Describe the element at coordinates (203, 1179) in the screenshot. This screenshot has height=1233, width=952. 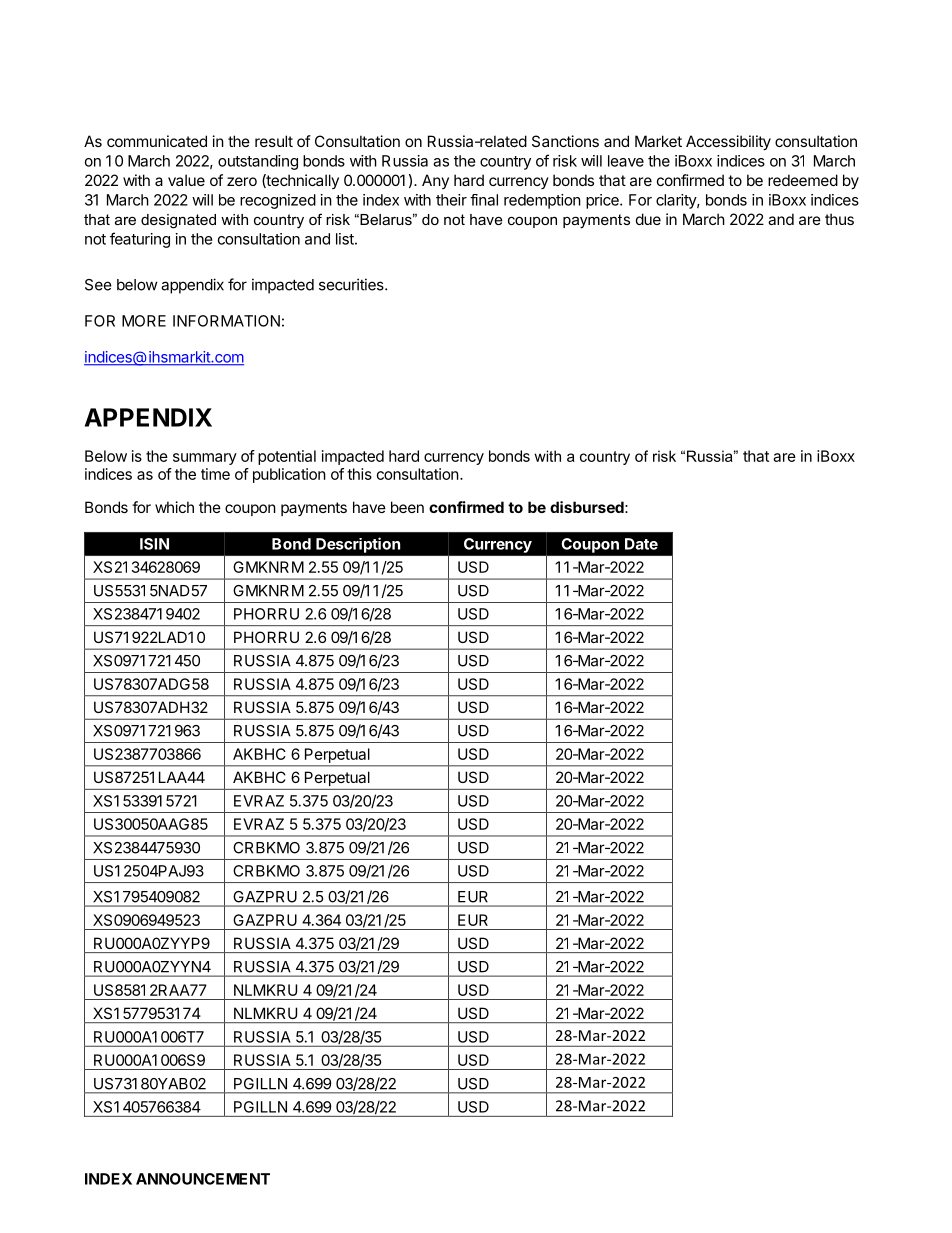
I see `ANNOUNCEMENT` at that location.
